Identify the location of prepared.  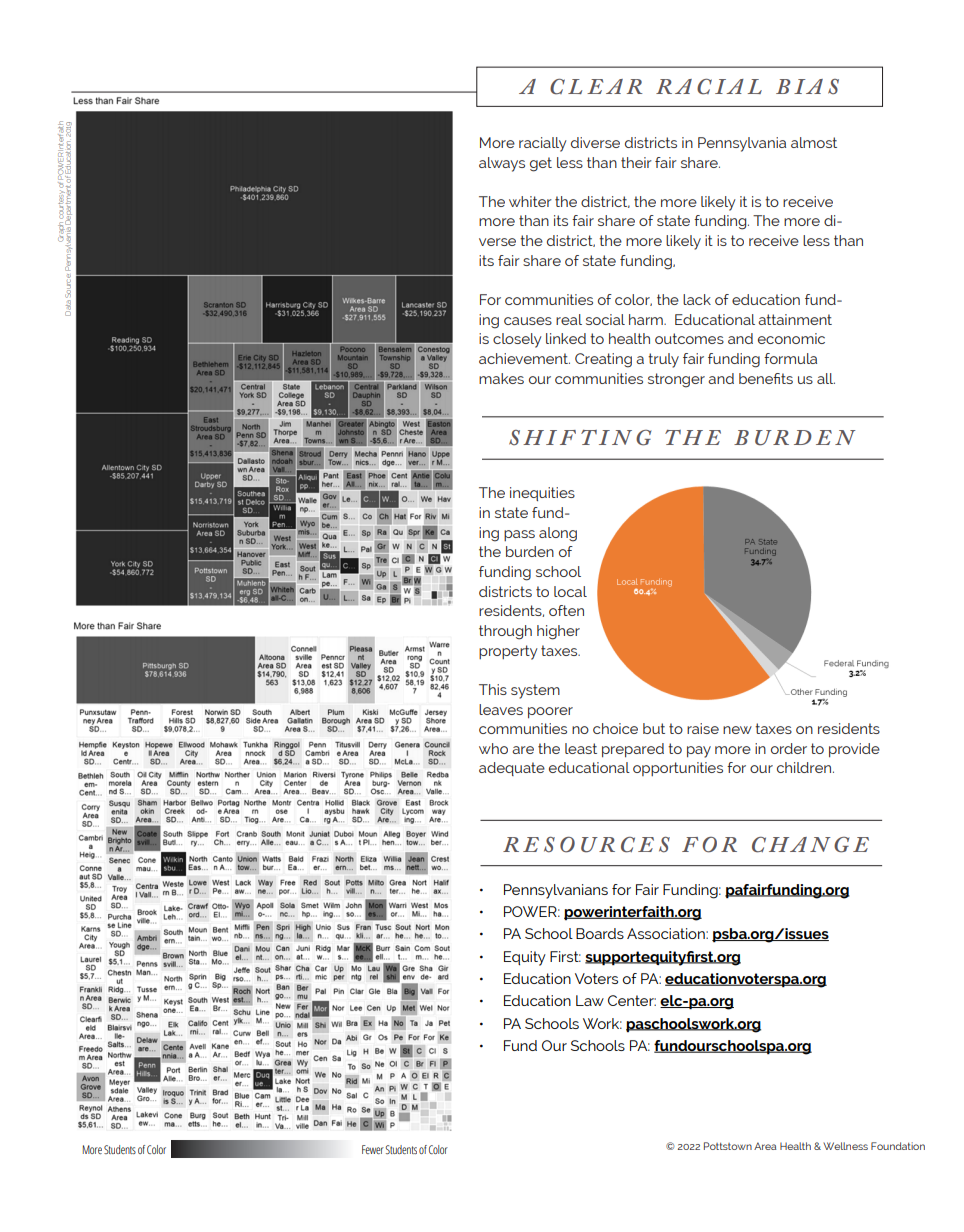
(633, 750).
